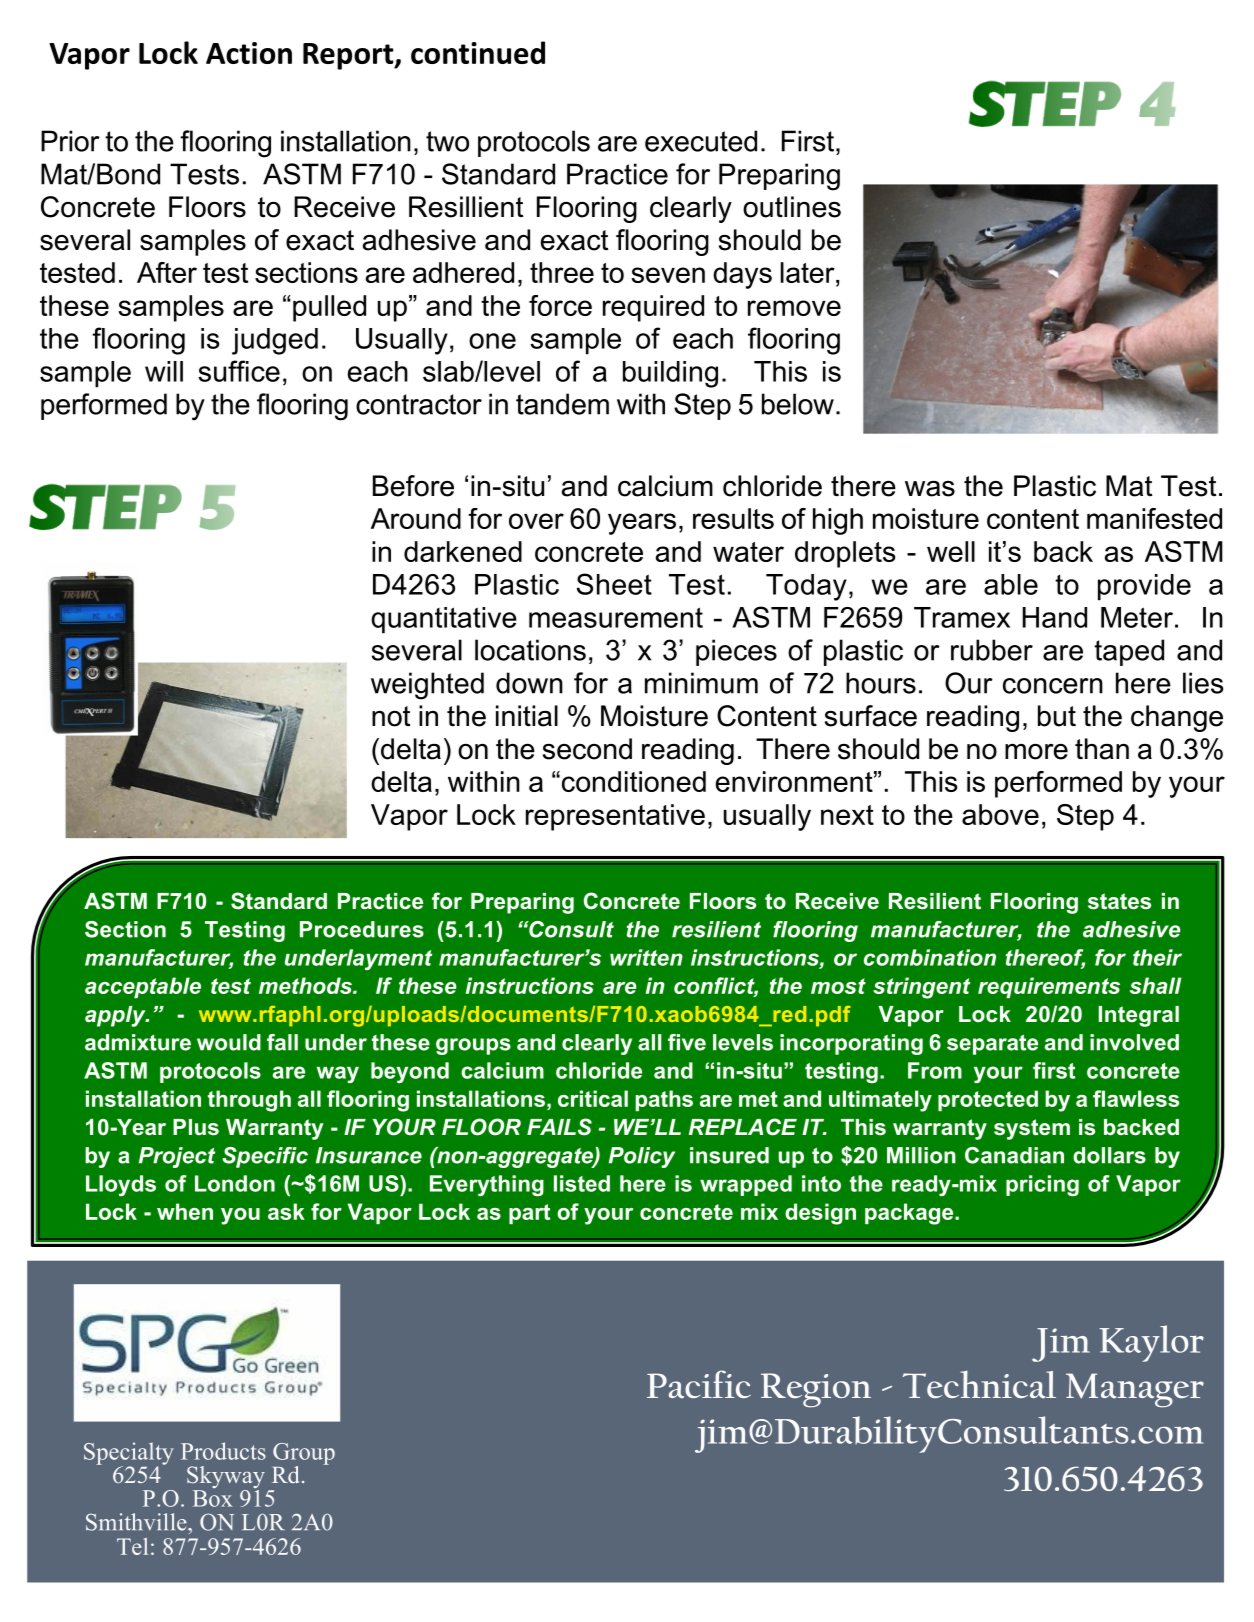 The height and width of the screenshot is (1622, 1254). I want to click on Pacific, so click(699, 1384).
